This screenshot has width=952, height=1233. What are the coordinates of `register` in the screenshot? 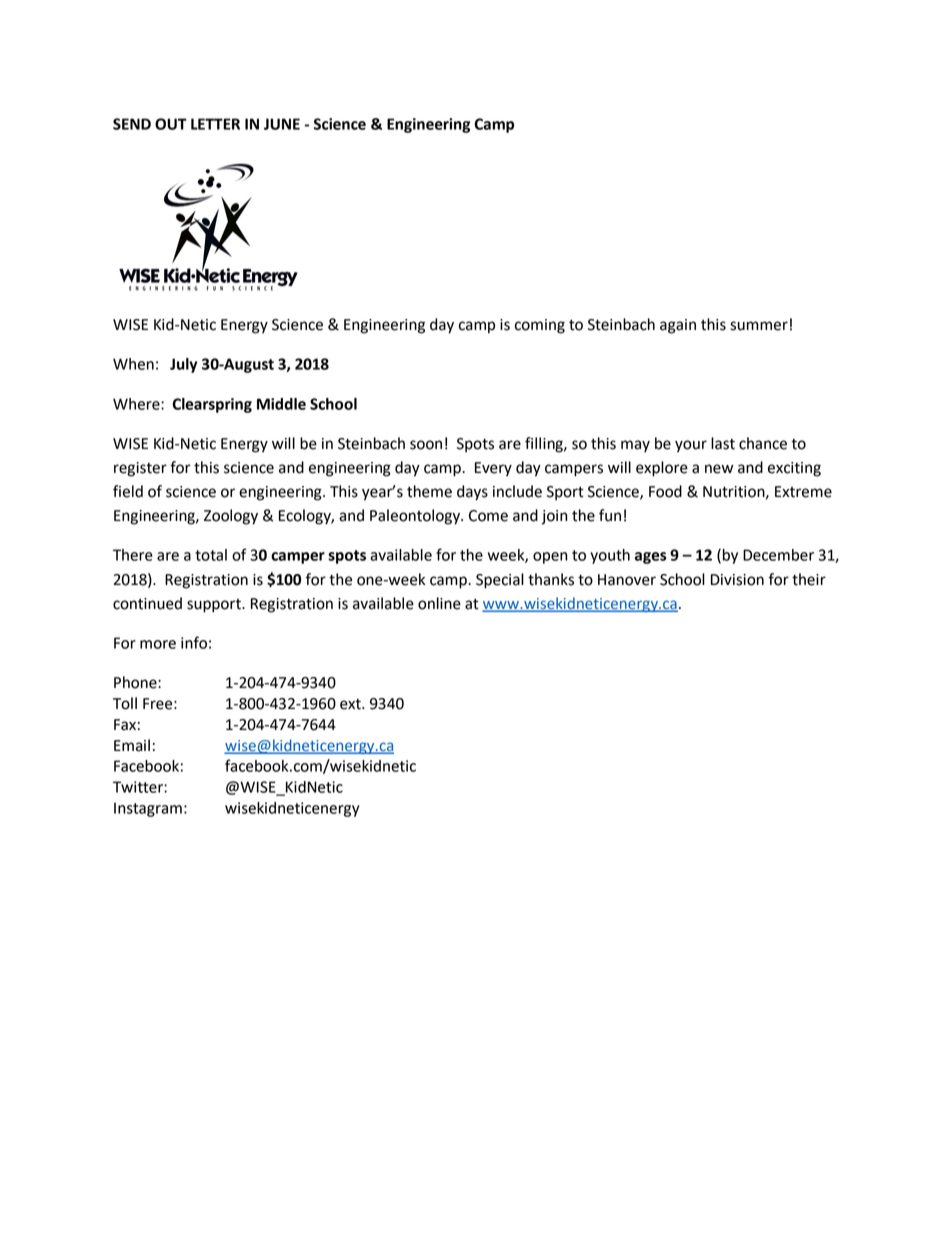 It's located at (140, 469).
